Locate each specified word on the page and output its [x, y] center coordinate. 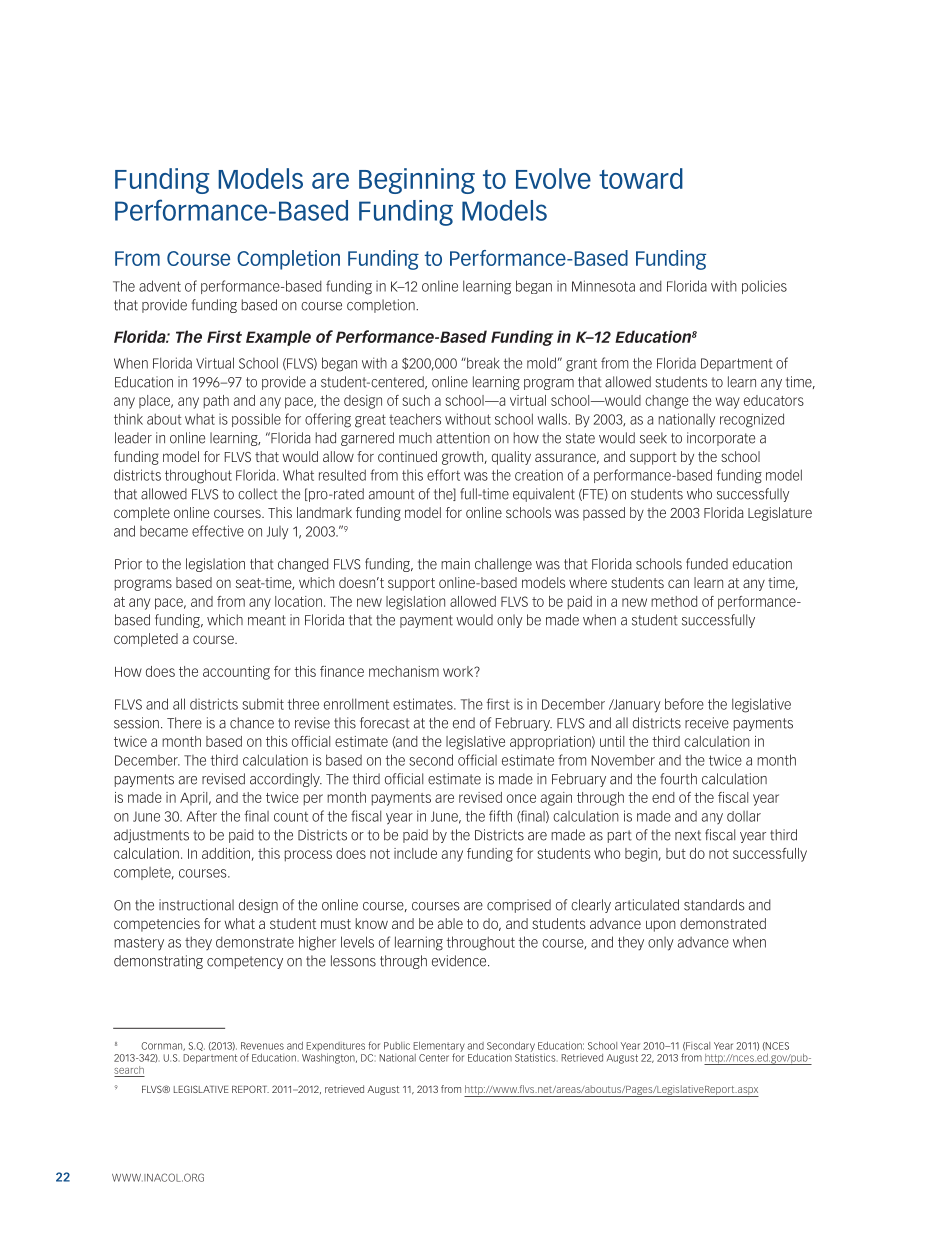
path [216, 402]
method [674, 601]
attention [463, 438]
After [202, 816]
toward [641, 178]
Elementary [439, 1048]
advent [160, 286]
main [455, 564]
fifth [500, 816]
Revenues [262, 1046]
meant [267, 620]
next [688, 835]
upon [661, 926]
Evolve [553, 178]
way [728, 403]
